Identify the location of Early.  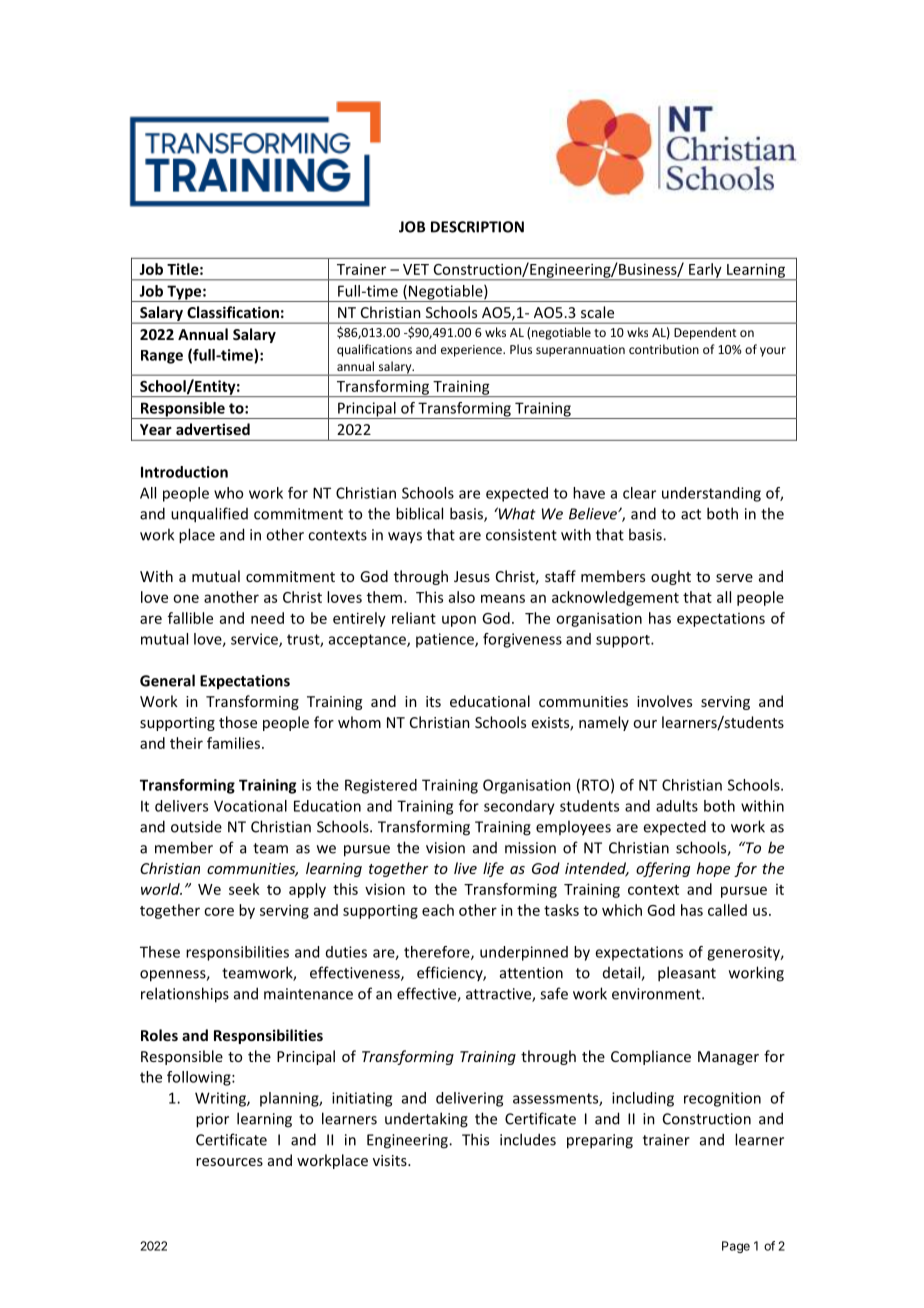
(705, 271).
